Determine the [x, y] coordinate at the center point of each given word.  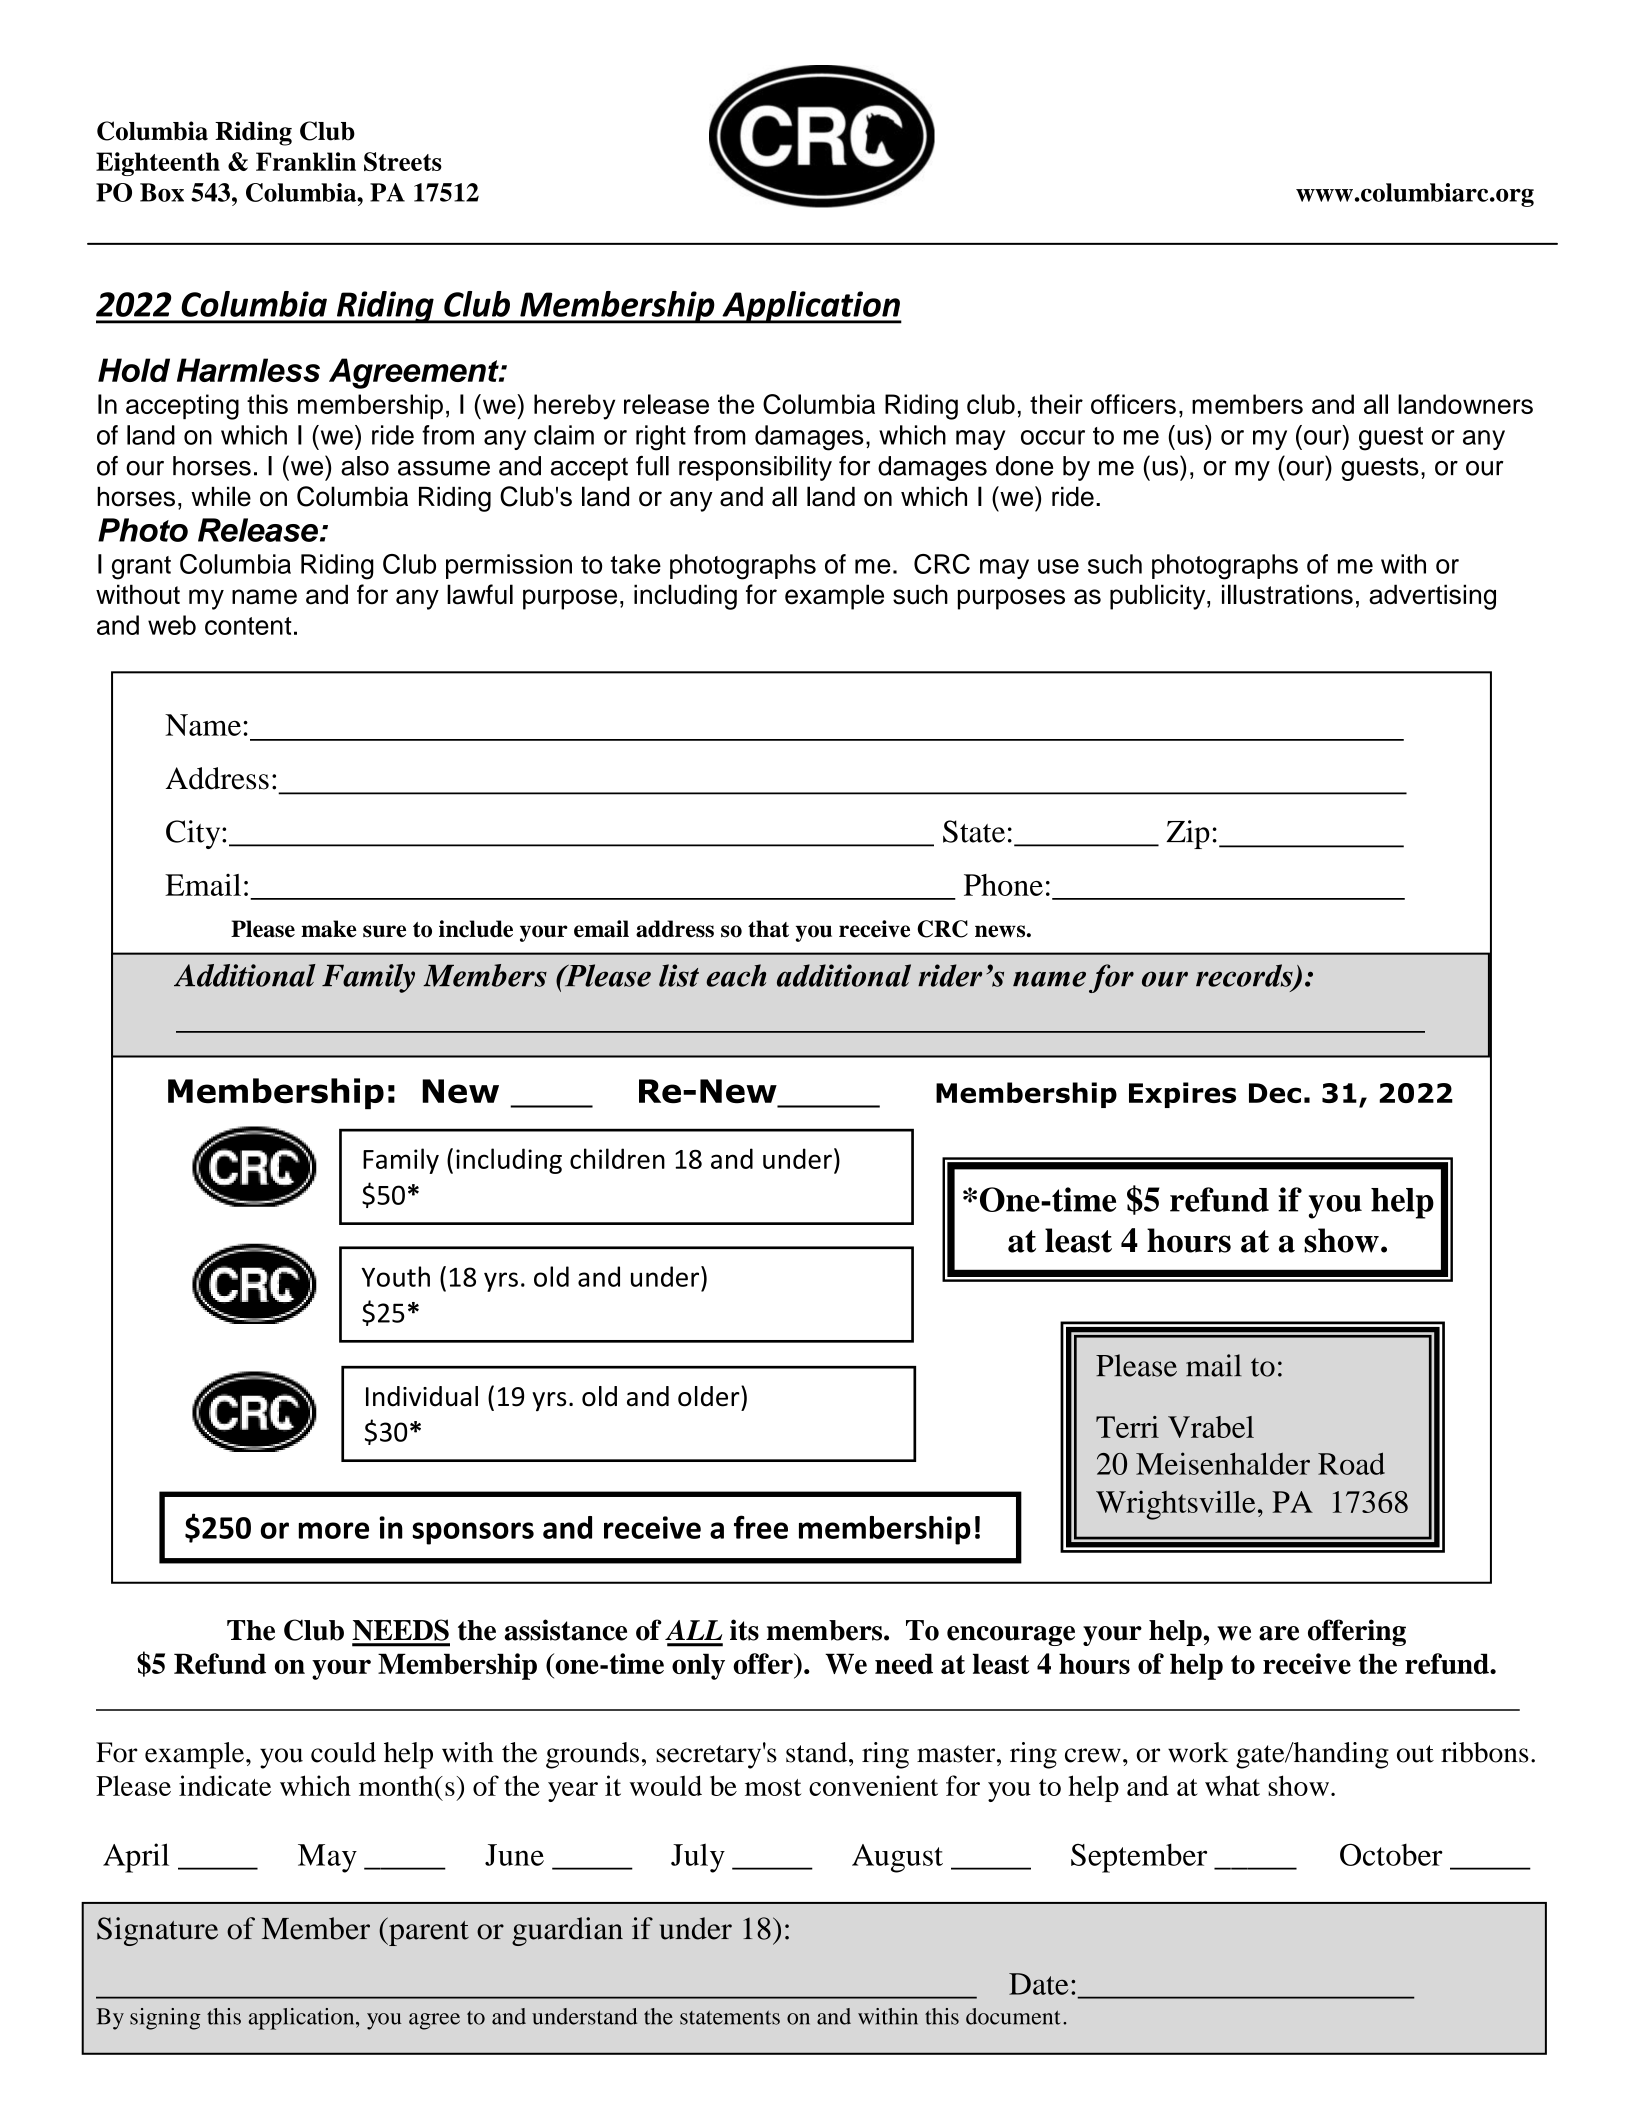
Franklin [306, 161]
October [1391, 1855]
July [698, 1858]
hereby [574, 407]
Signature [157, 1931]
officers [1133, 404]
